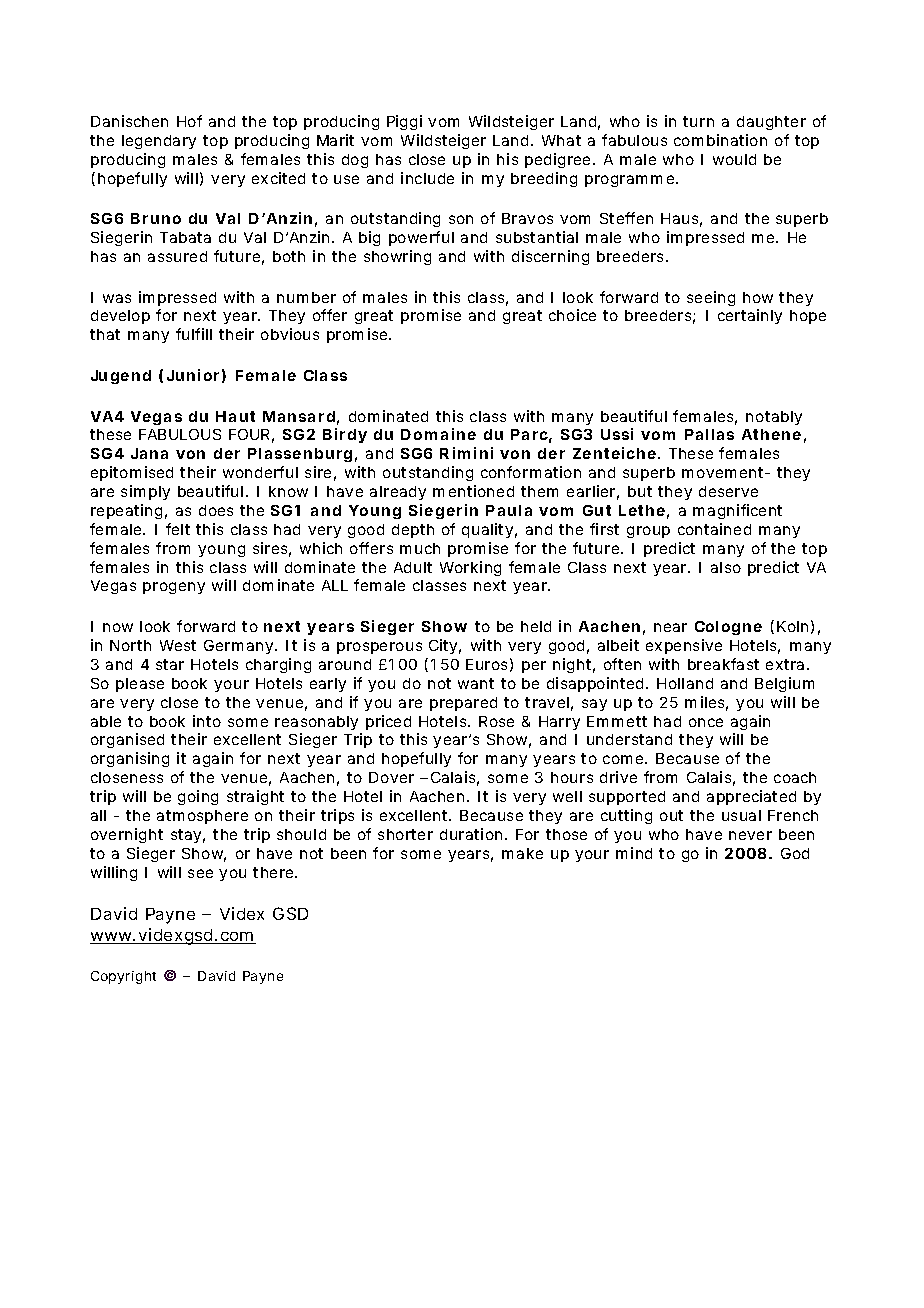  Describe the element at coordinates (159, 142) in the image. I see `legendary` at that location.
